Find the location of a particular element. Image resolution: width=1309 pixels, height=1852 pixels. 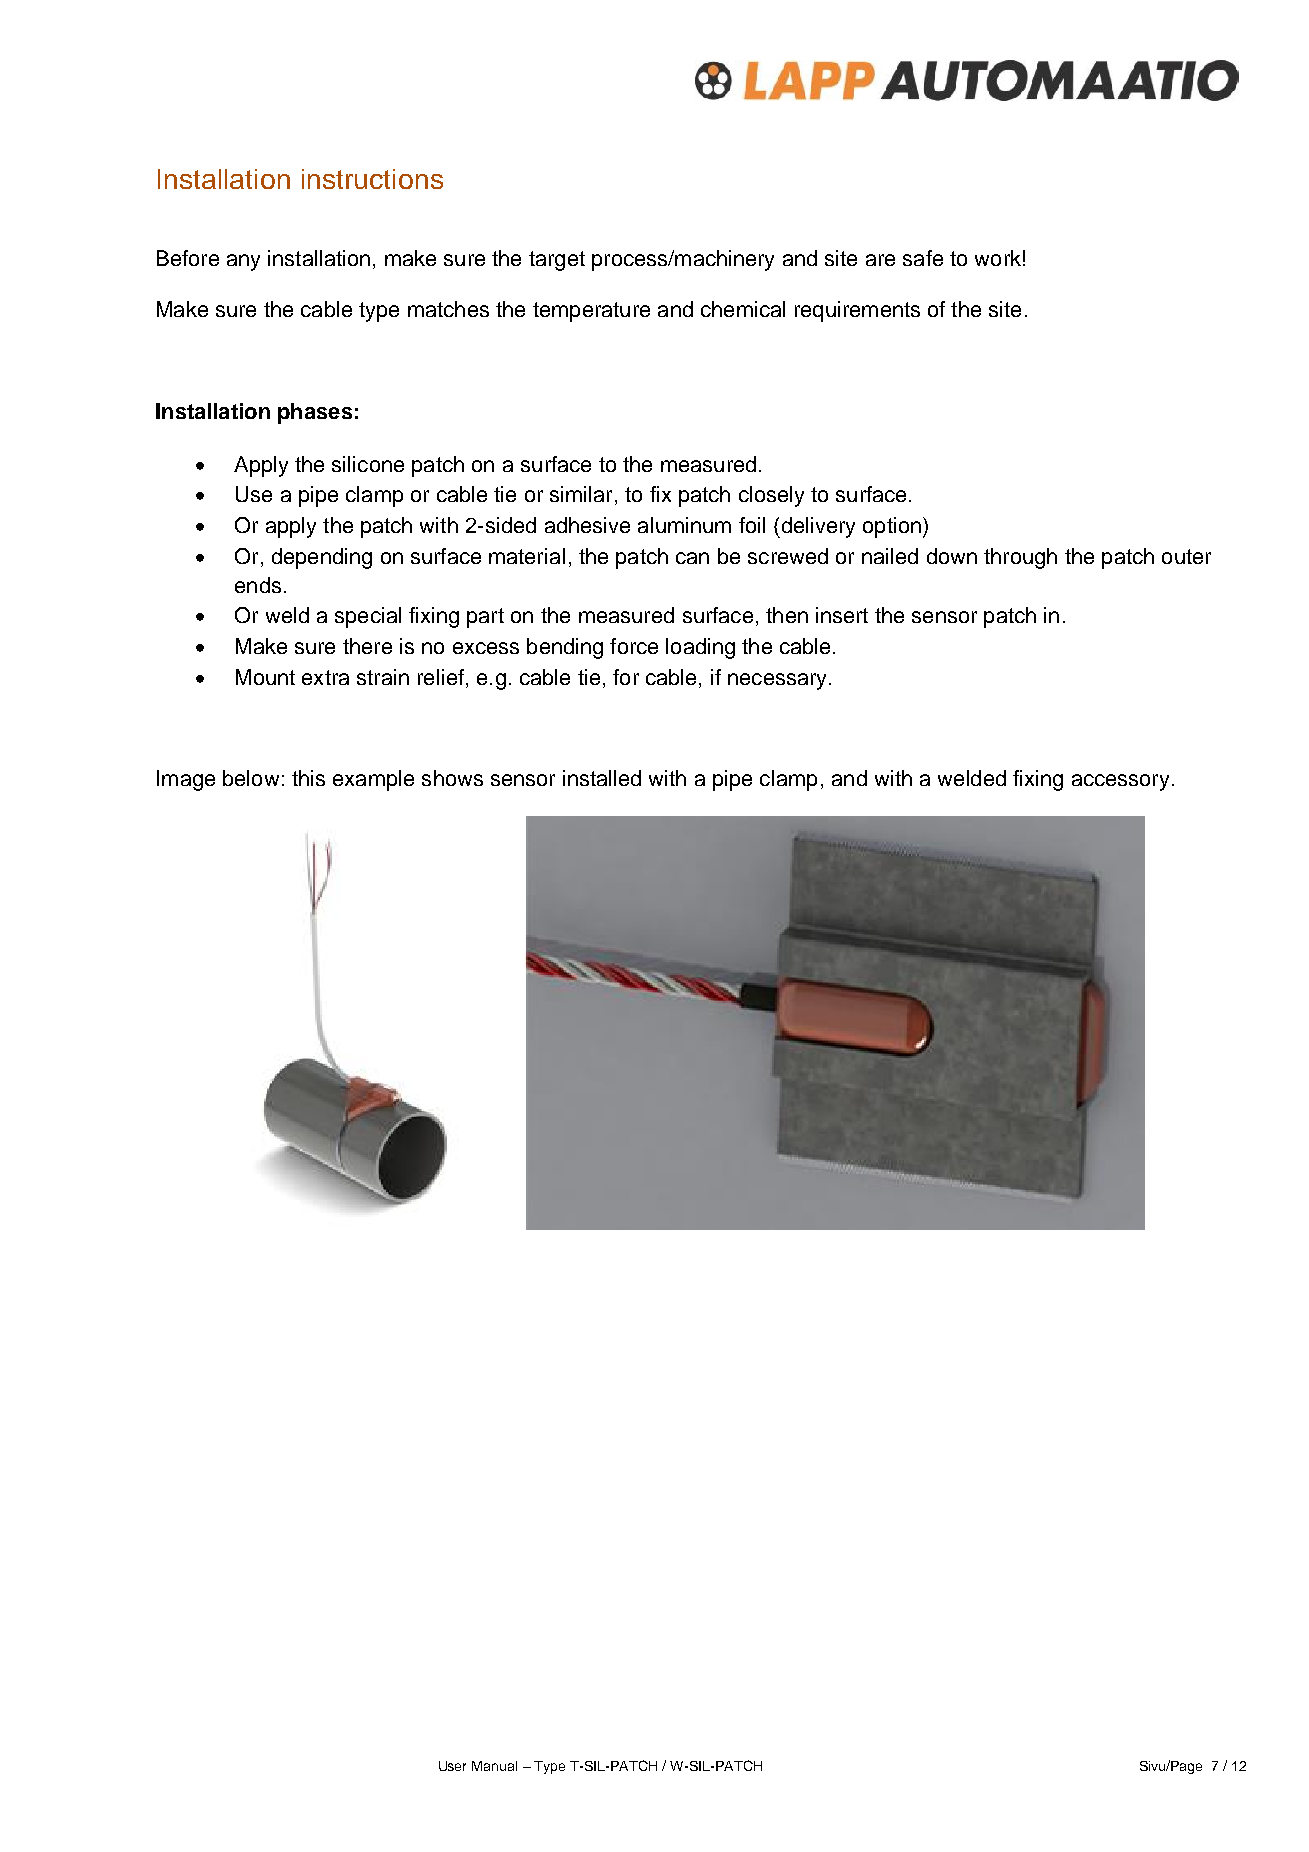

example is located at coordinates (373, 780).
